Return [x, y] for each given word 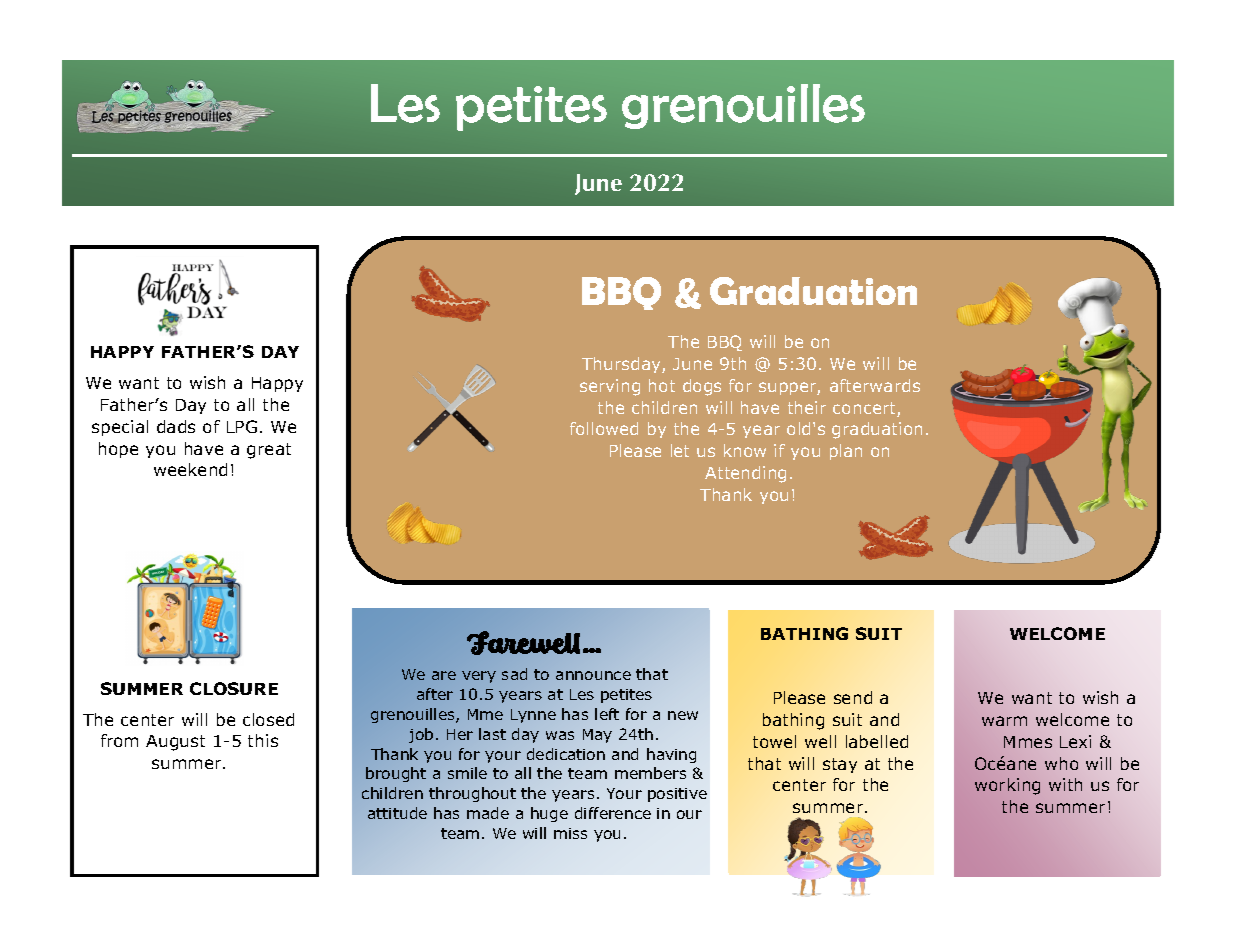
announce [593, 675]
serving [610, 387]
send [853, 697]
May [597, 736]
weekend [190, 469]
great [269, 451]
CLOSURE [234, 688]
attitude [397, 813]
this [263, 740]
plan [846, 452]
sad [514, 674]
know [745, 450]
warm [1004, 721]
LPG [242, 426]
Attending [745, 474]
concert [865, 409]
